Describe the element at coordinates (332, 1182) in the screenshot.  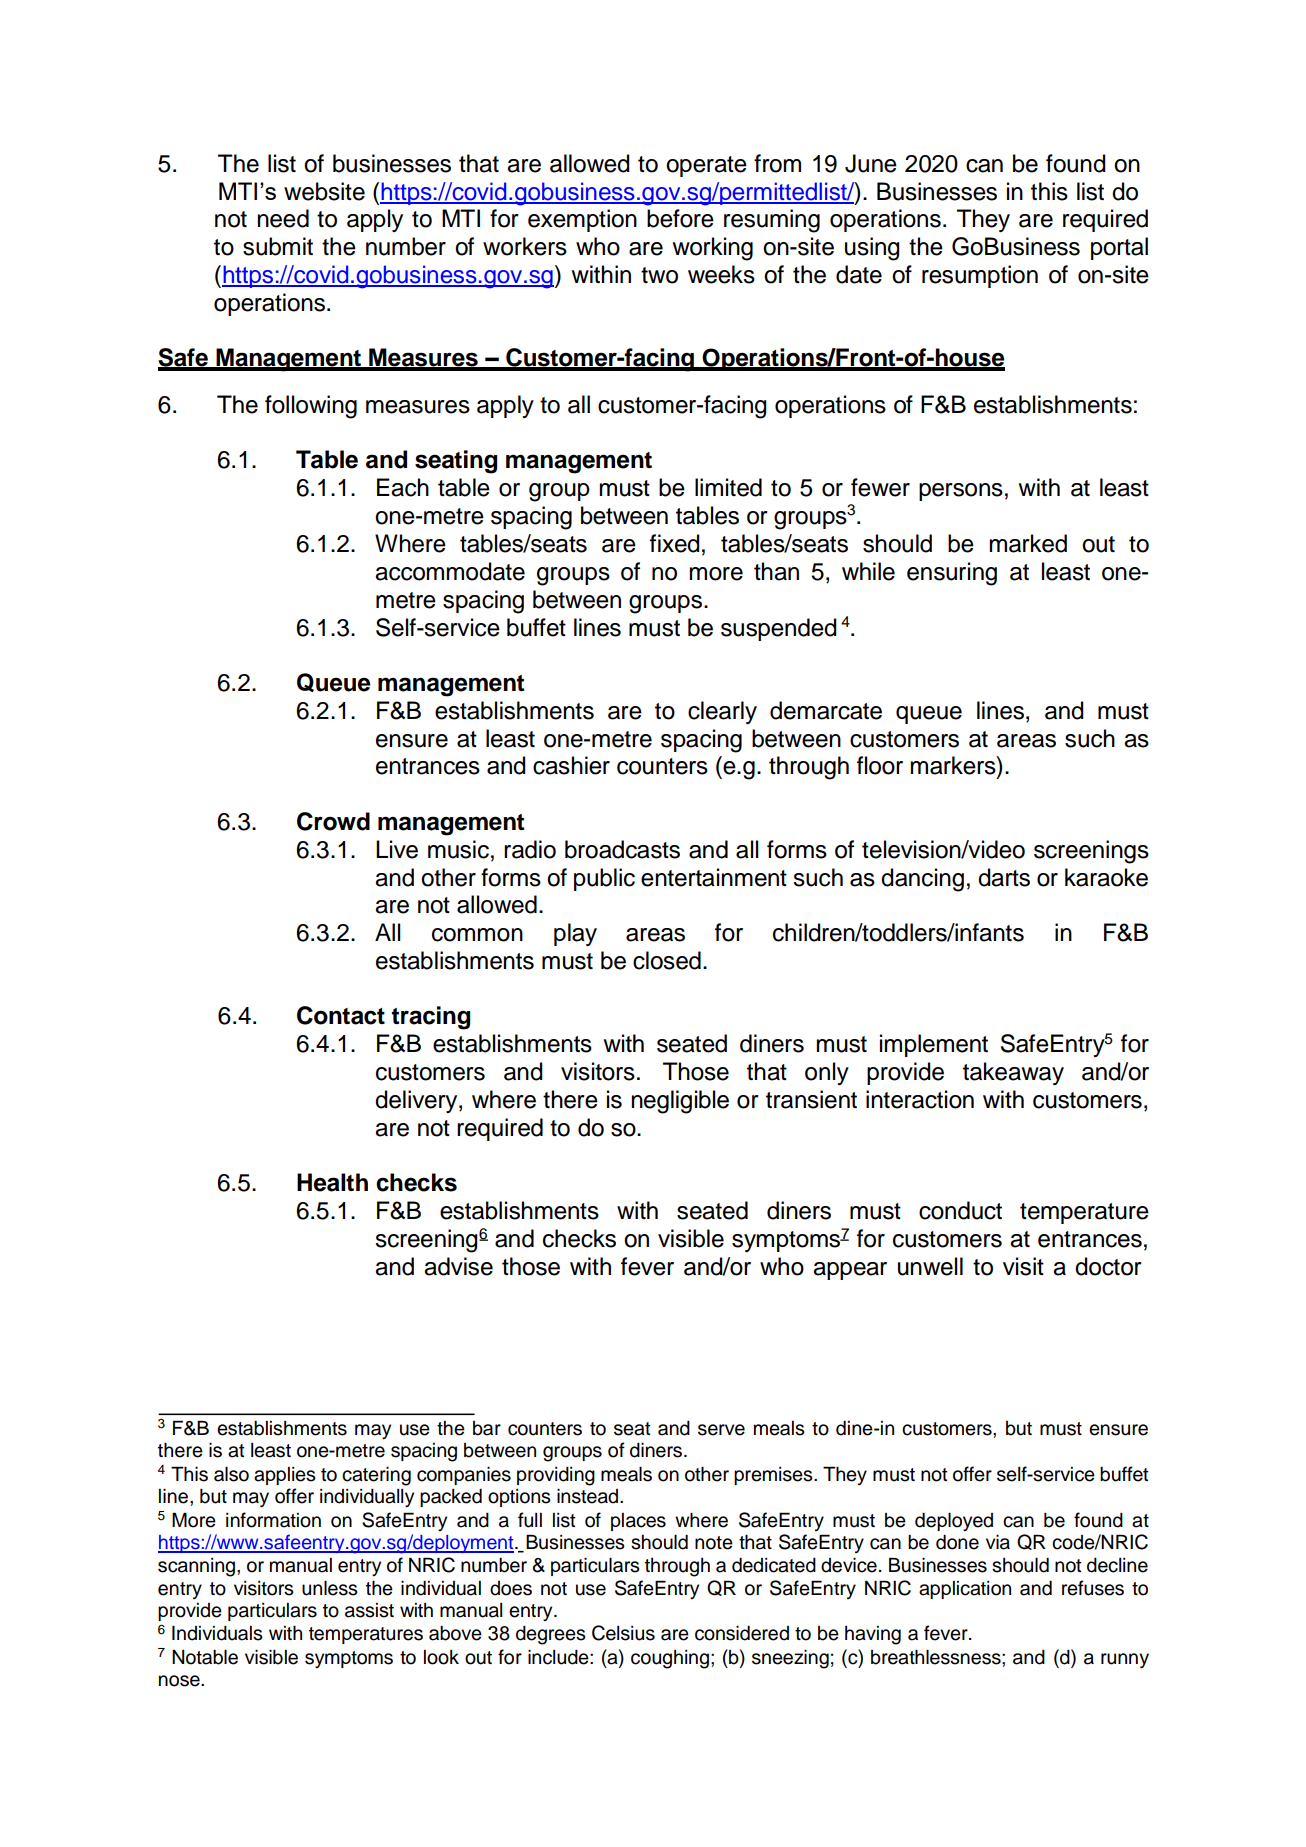
I see `Health` at that location.
